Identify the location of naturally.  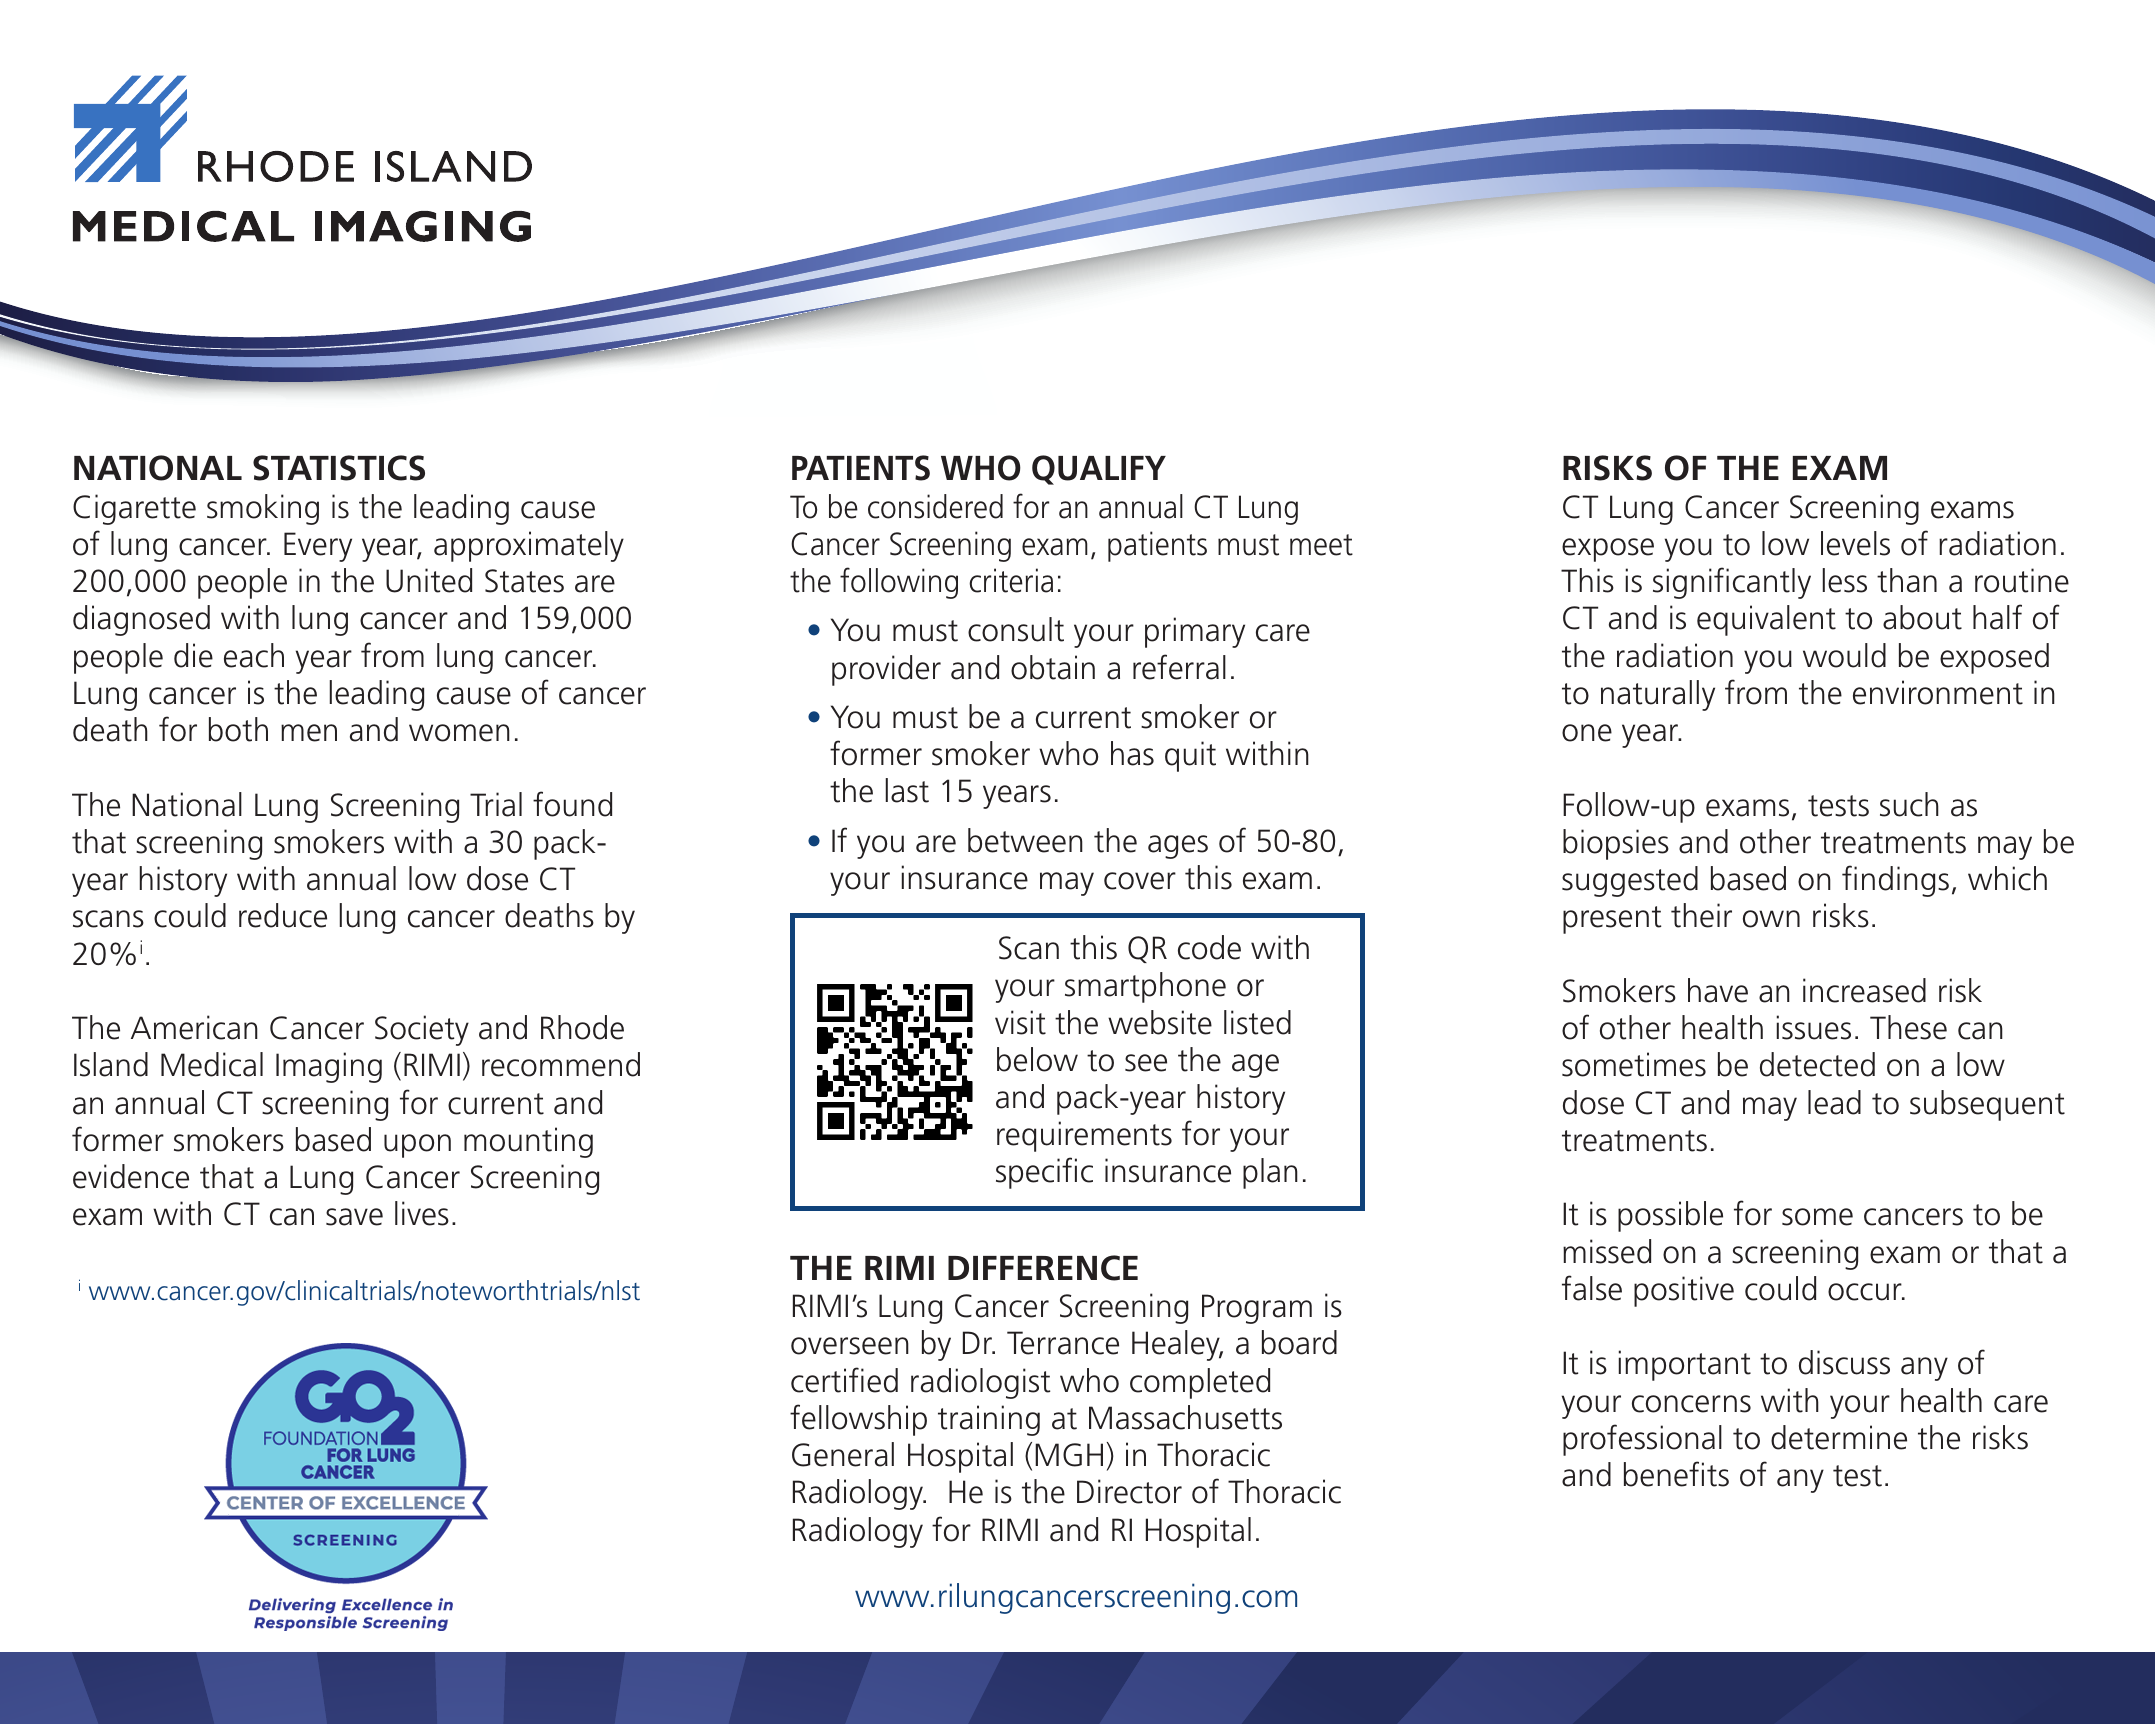
(1658, 695).
